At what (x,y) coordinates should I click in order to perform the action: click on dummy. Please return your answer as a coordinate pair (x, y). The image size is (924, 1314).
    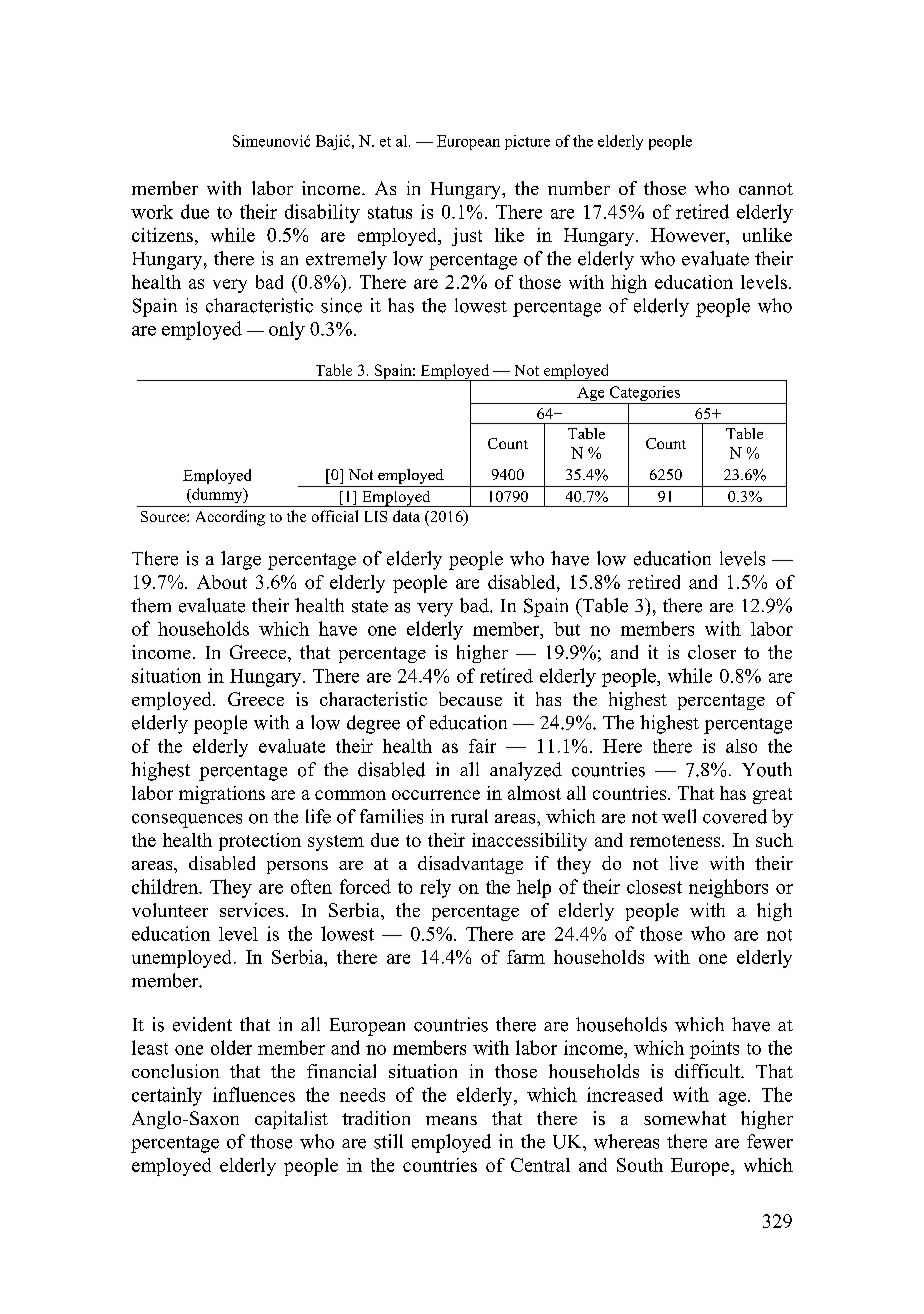
    Looking at the image, I should click on (217, 495).
